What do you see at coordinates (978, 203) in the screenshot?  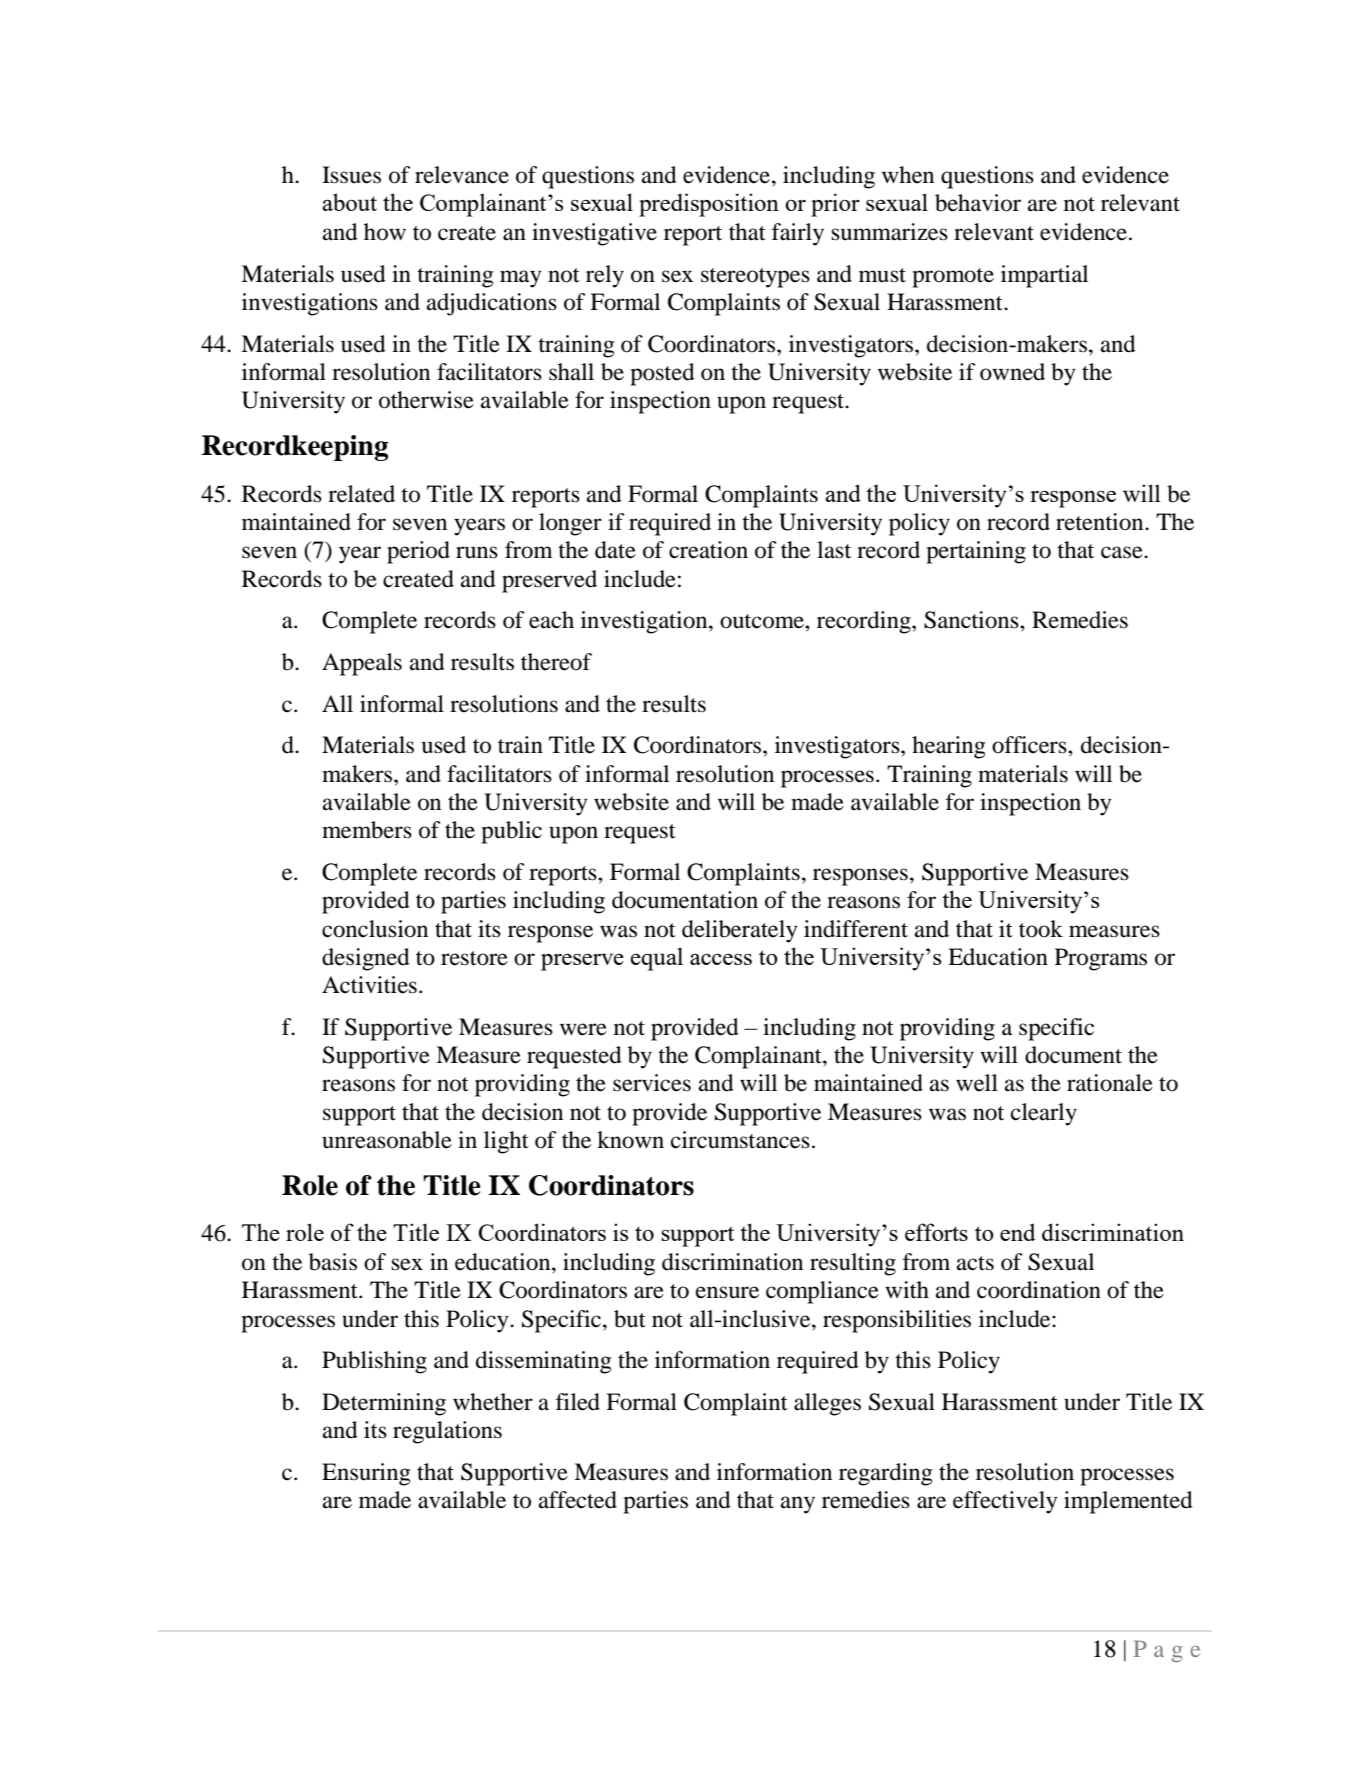 I see `behavior` at bounding box center [978, 203].
